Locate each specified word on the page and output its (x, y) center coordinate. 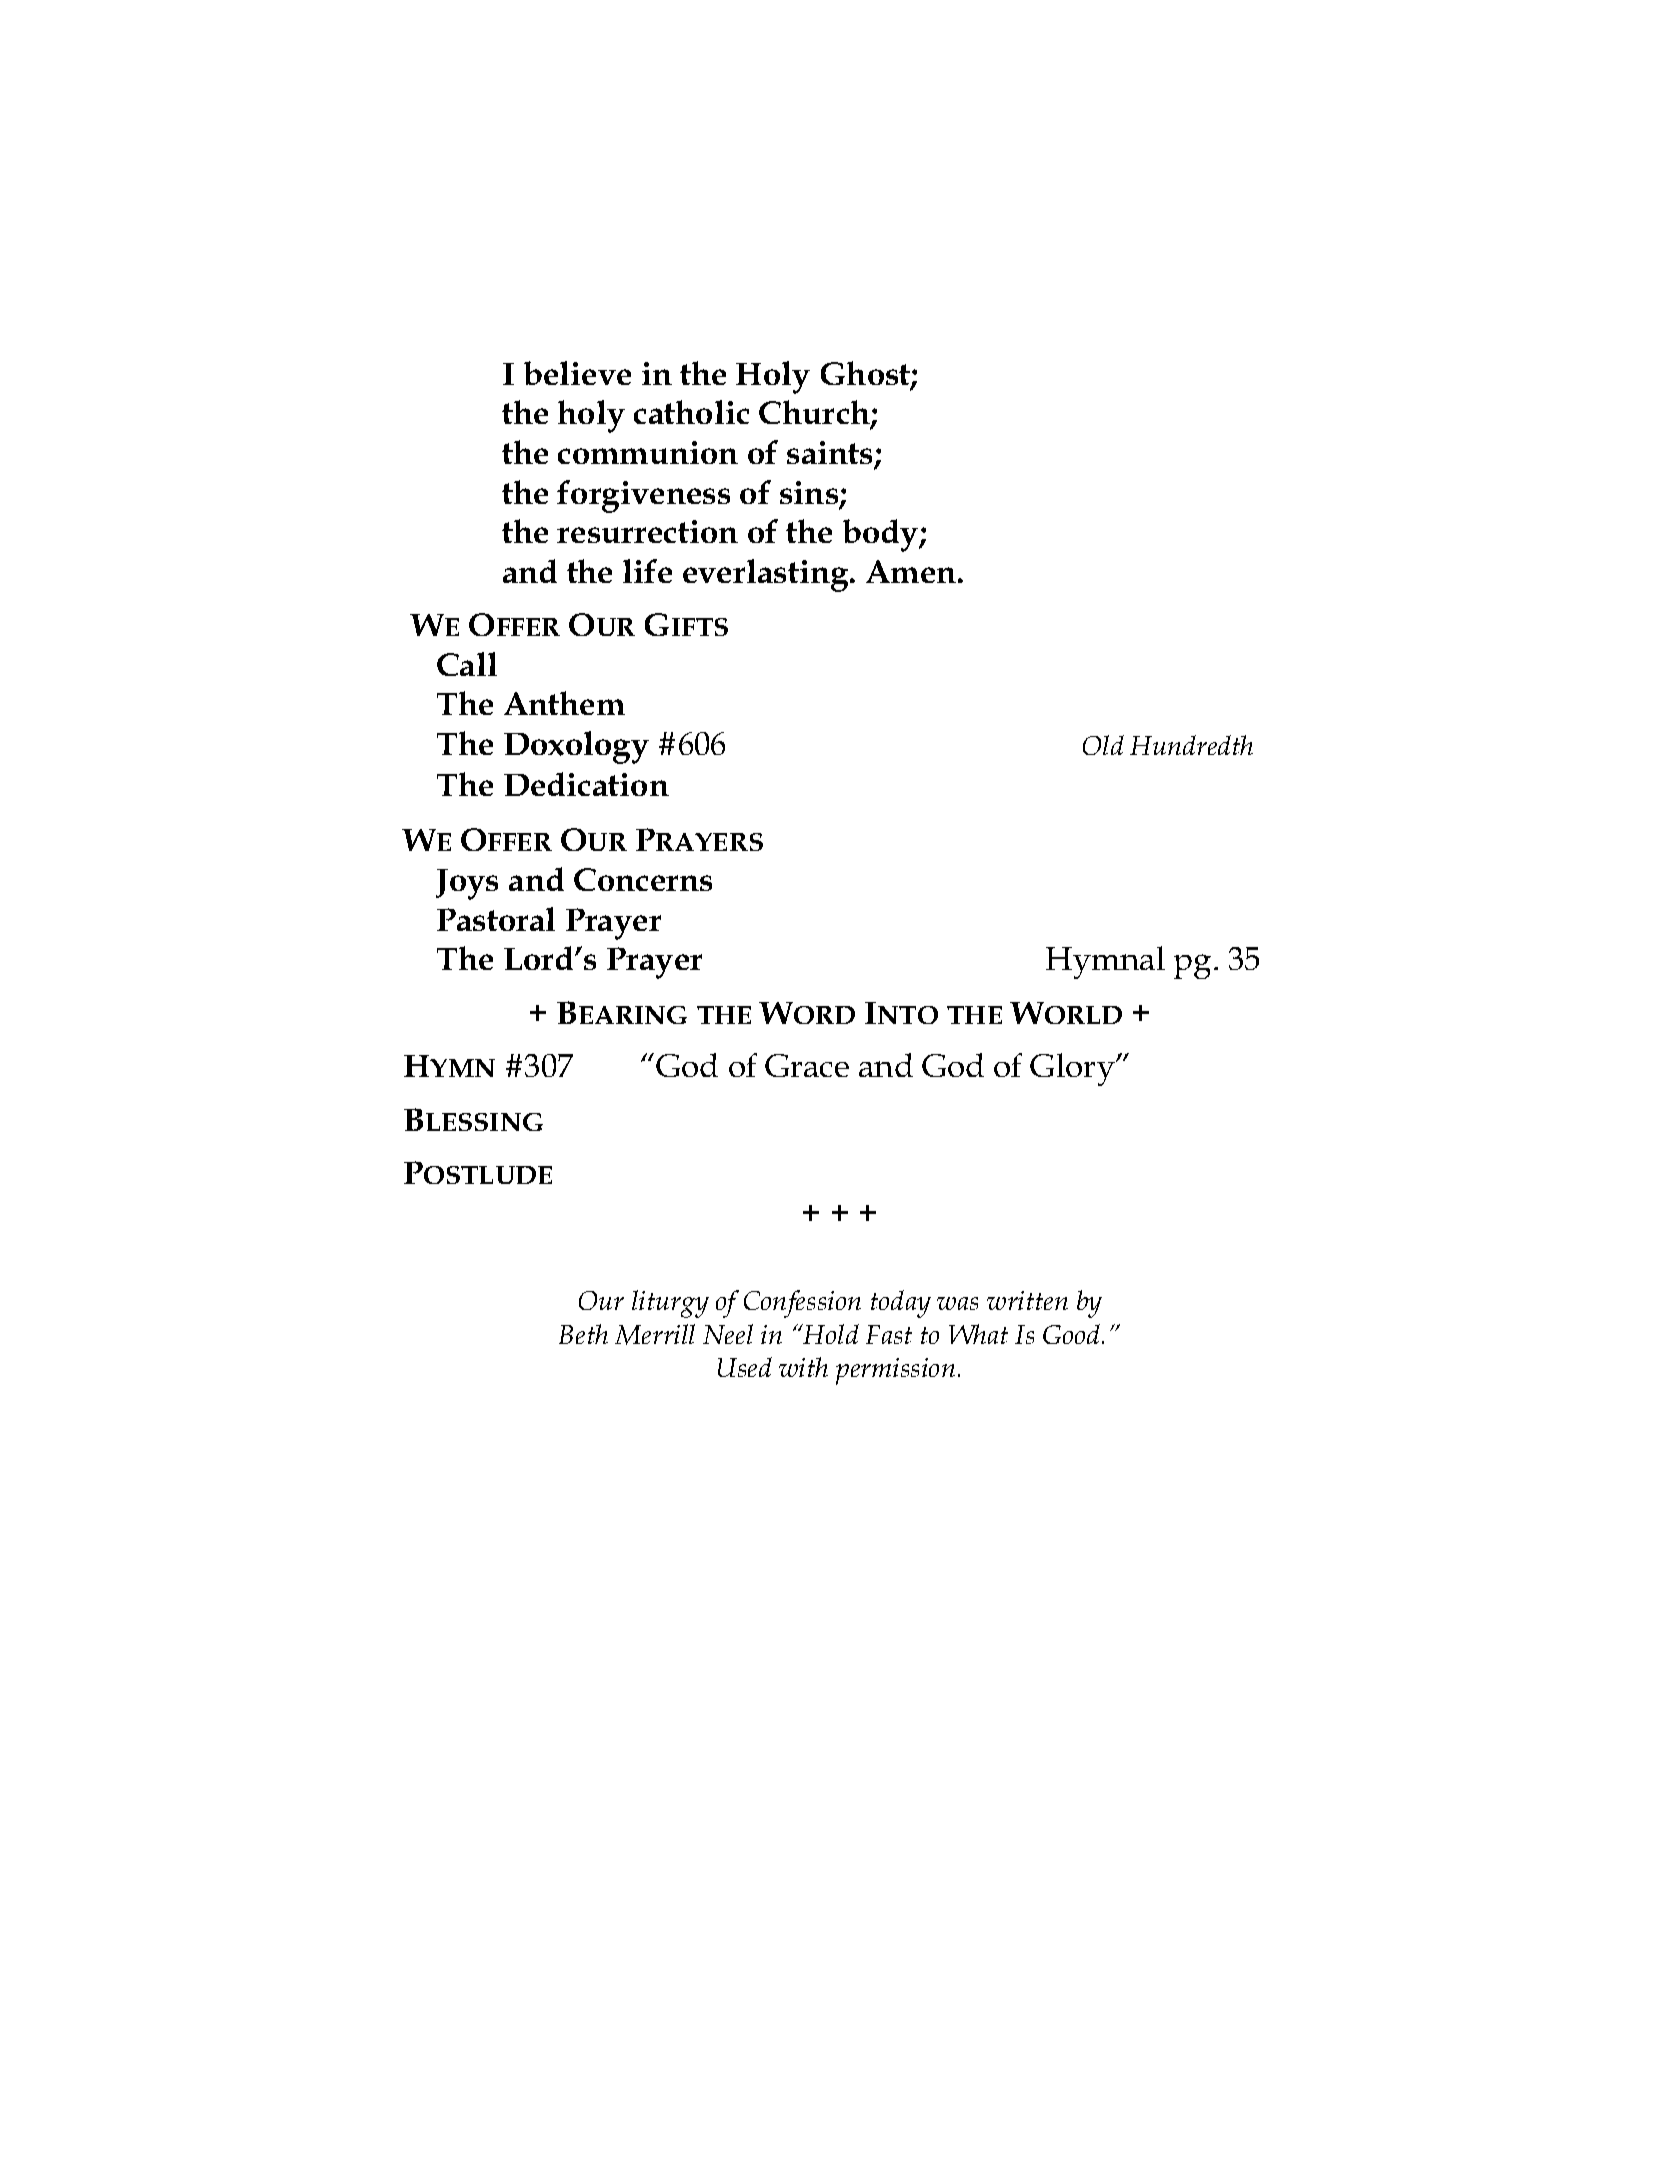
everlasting (767, 575)
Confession (802, 1304)
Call (467, 664)
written (1027, 1300)
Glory (1073, 1069)
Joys (467, 884)
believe (577, 373)
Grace (807, 1065)
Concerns (643, 879)
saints (829, 452)
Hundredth (1191, 745)
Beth (583, 1334)
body (882, 535)
